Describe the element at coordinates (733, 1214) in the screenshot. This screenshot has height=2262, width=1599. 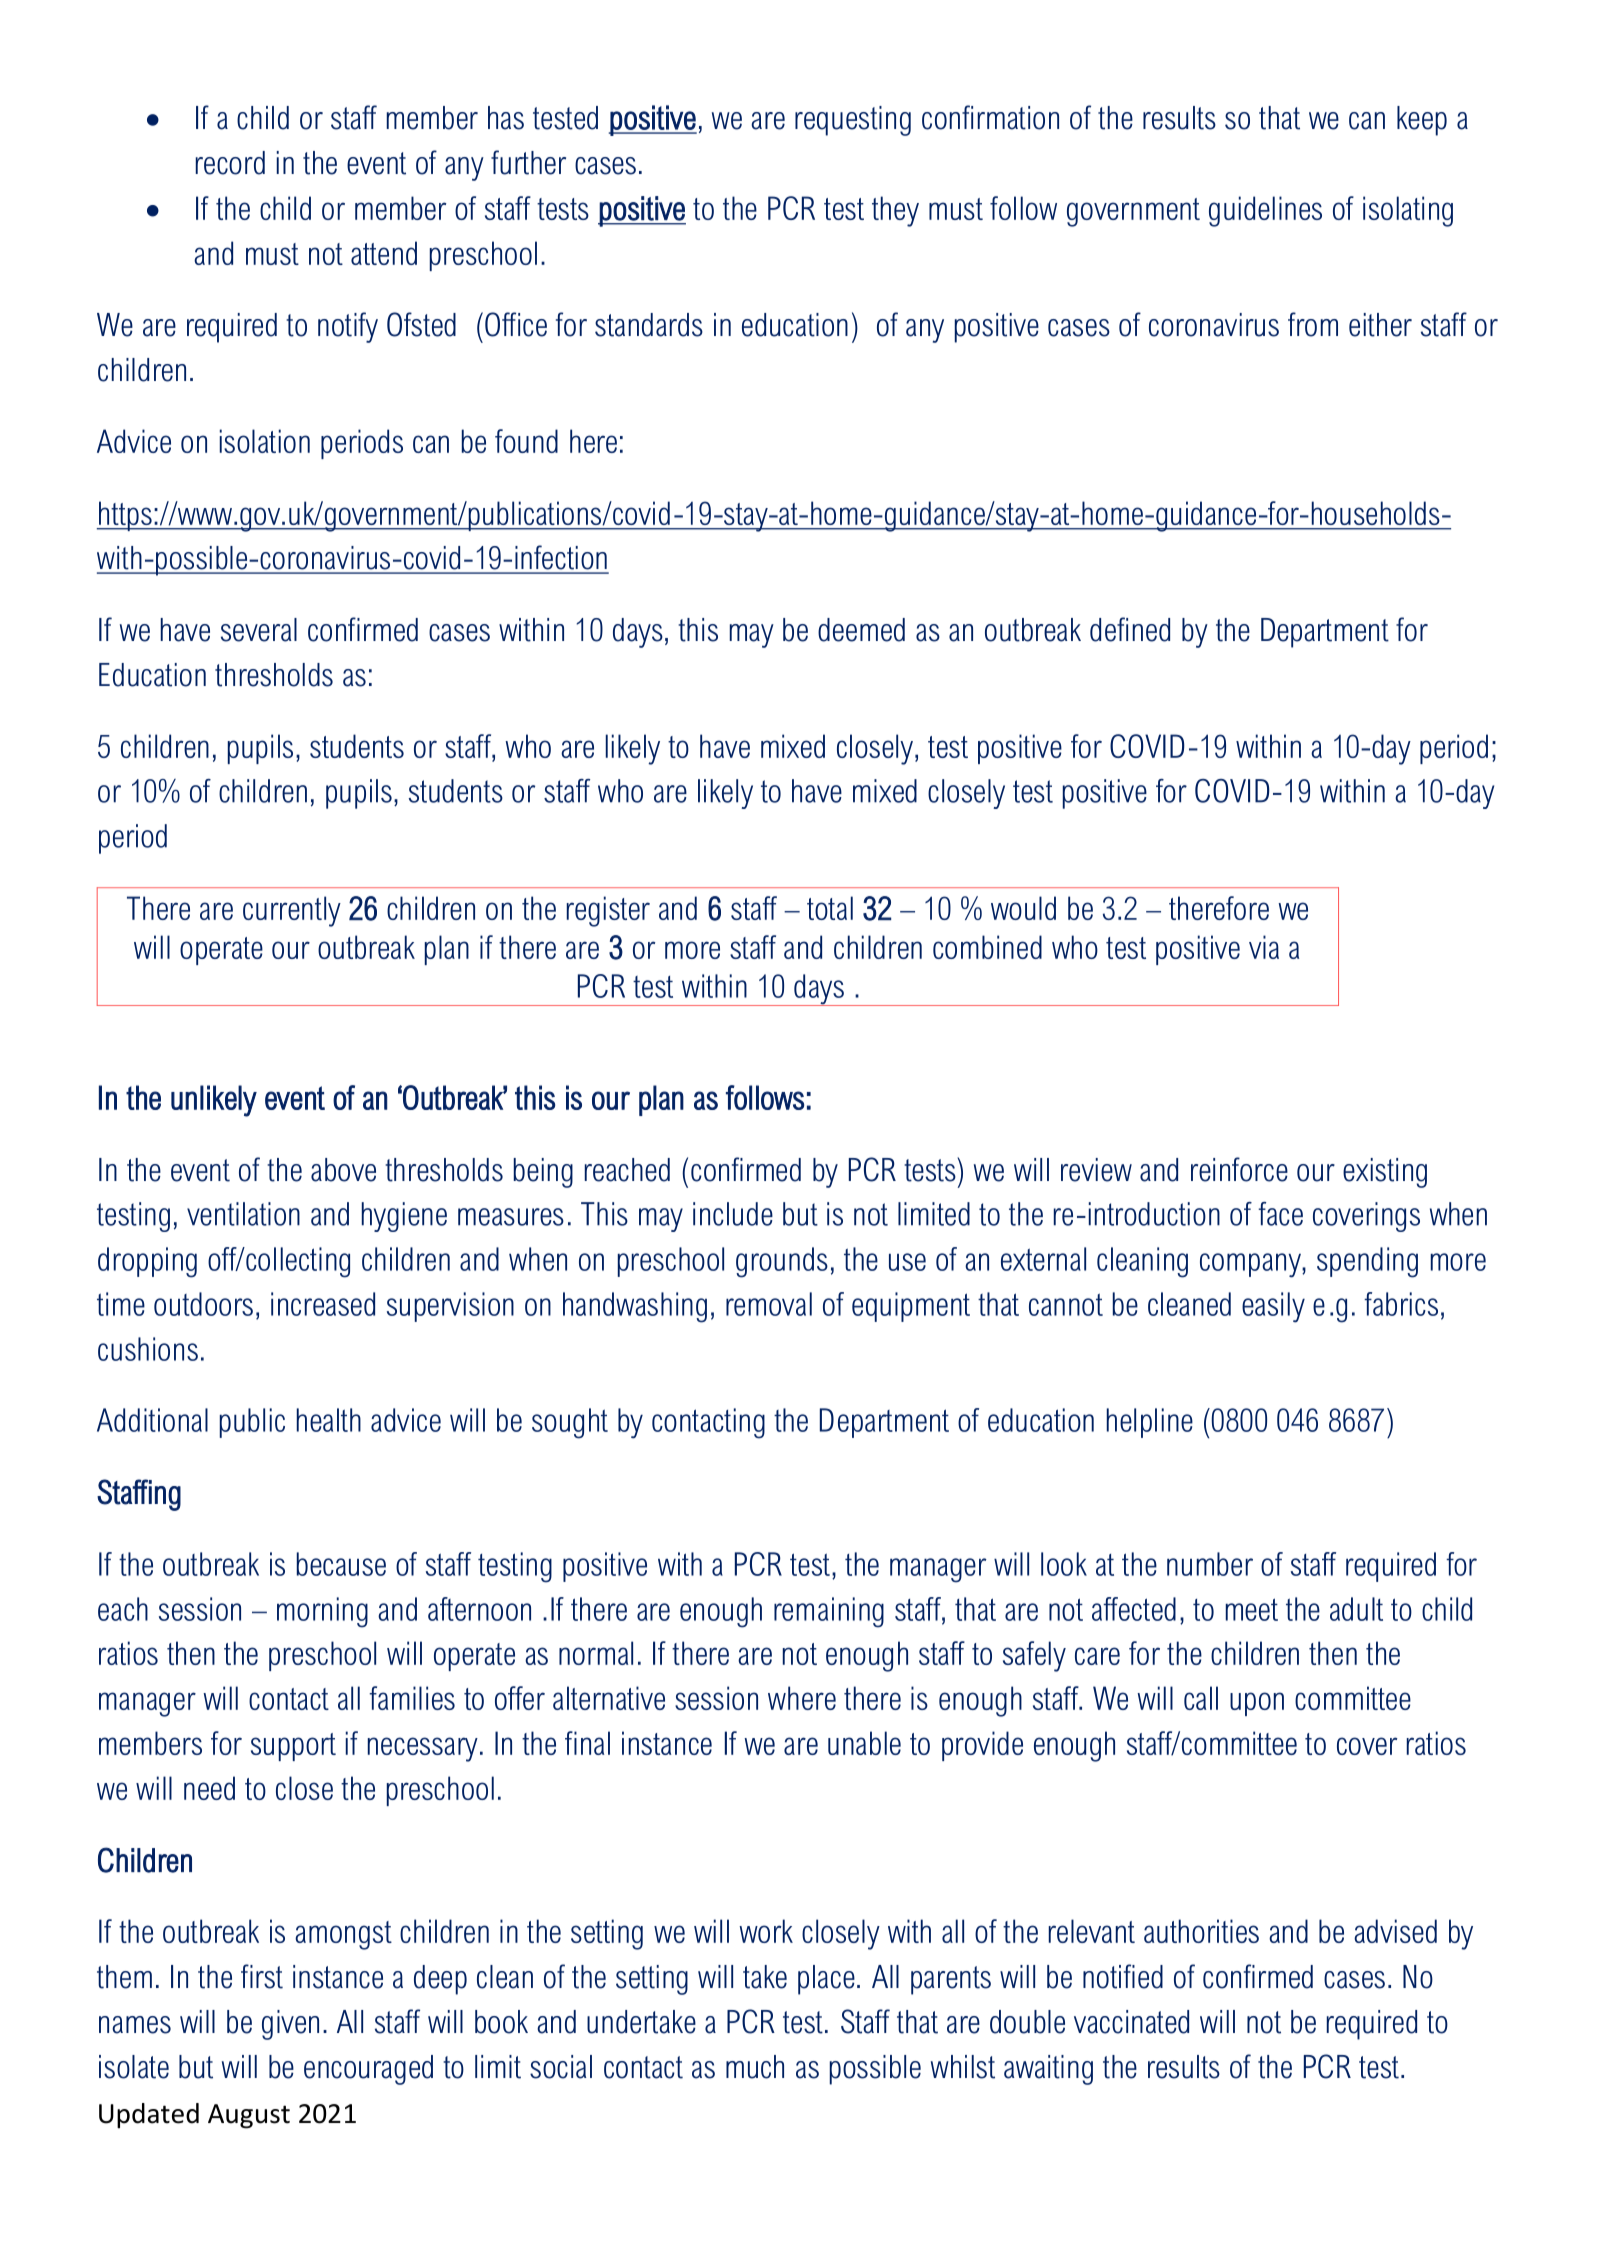
I see `include` at that location.
